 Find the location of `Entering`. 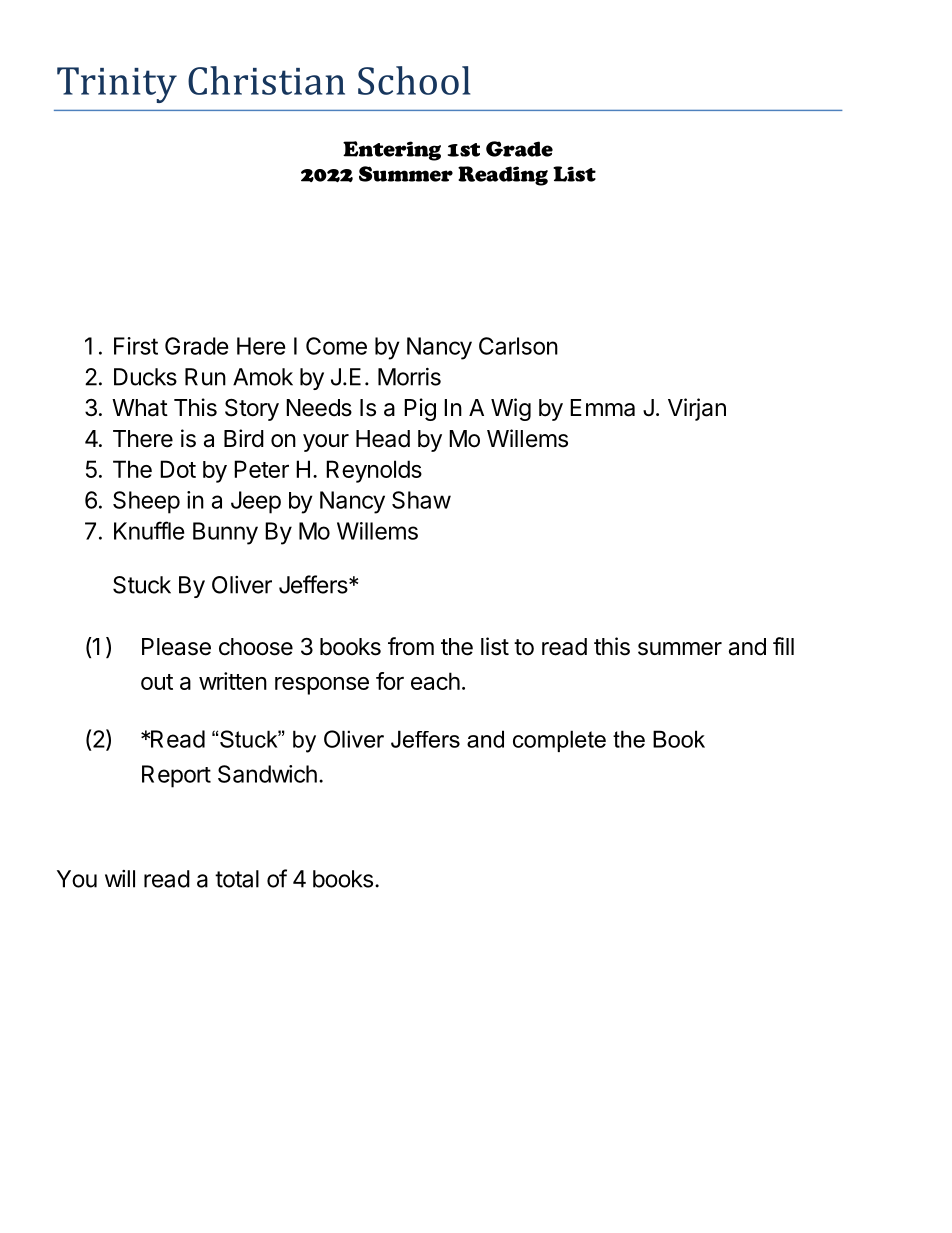

Entering is located at coordinates (392, 151).
